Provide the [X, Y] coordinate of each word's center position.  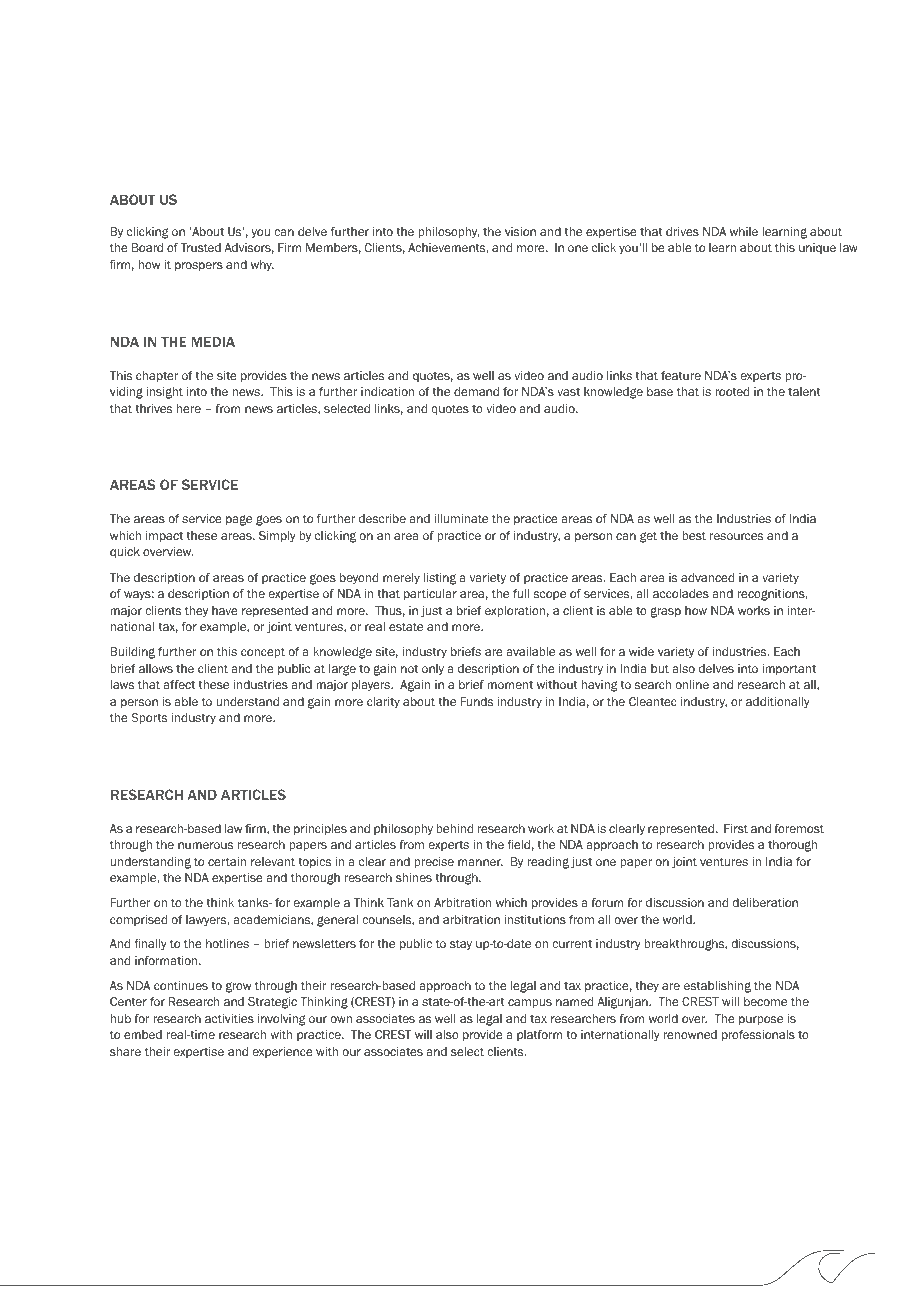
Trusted [201, 247]
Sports [149, 718]
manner [480, 862]
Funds [477, 701]
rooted [732, 391]
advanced [707, 577]
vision [520, 231]
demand [476, 391]
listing [440, 579]
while [744, 231]
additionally [777, 703]
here [189, 408]
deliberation [765, 902]
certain [227, 861]
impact [164, 537]
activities [229, 1018]
